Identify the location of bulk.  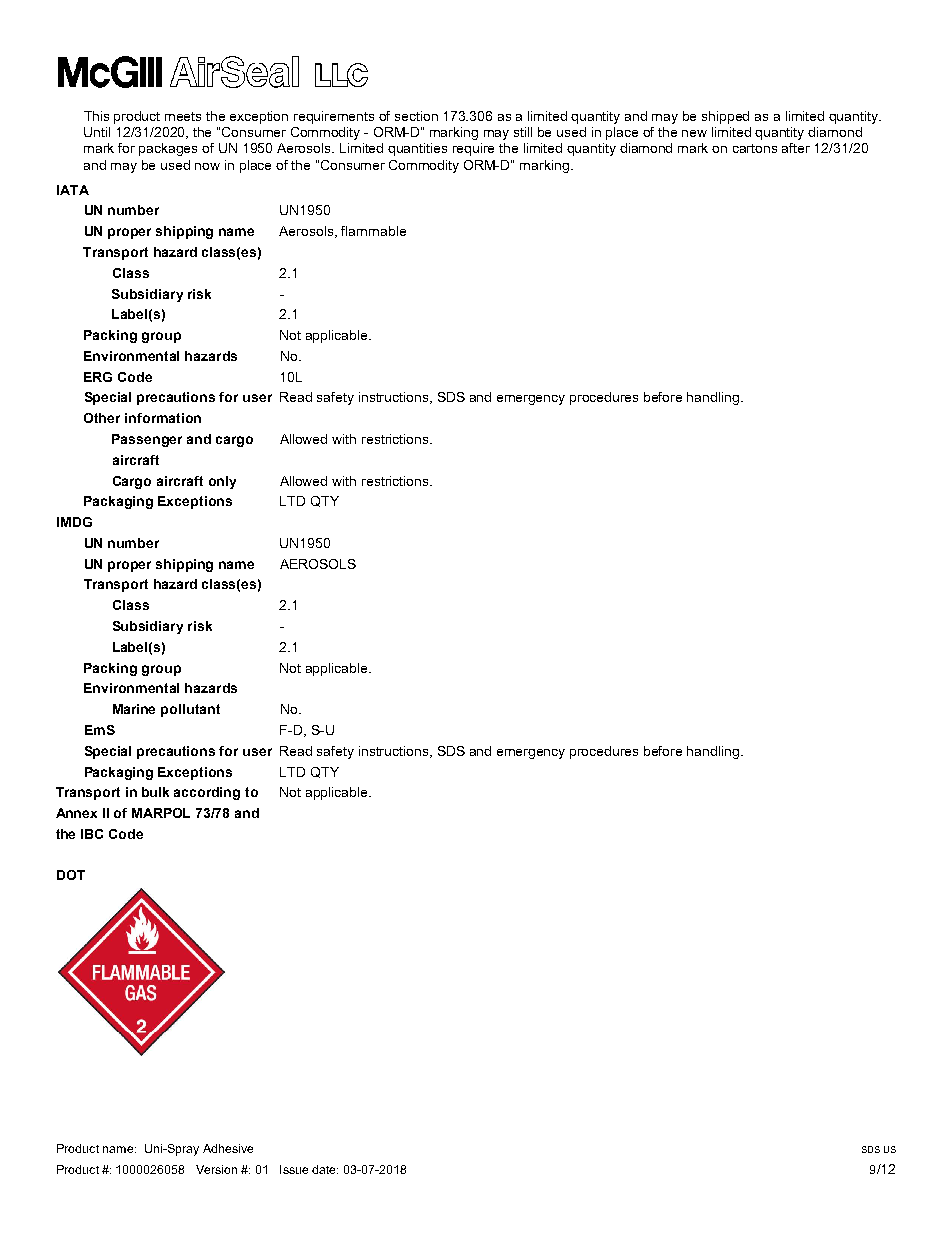
(155, 792).
